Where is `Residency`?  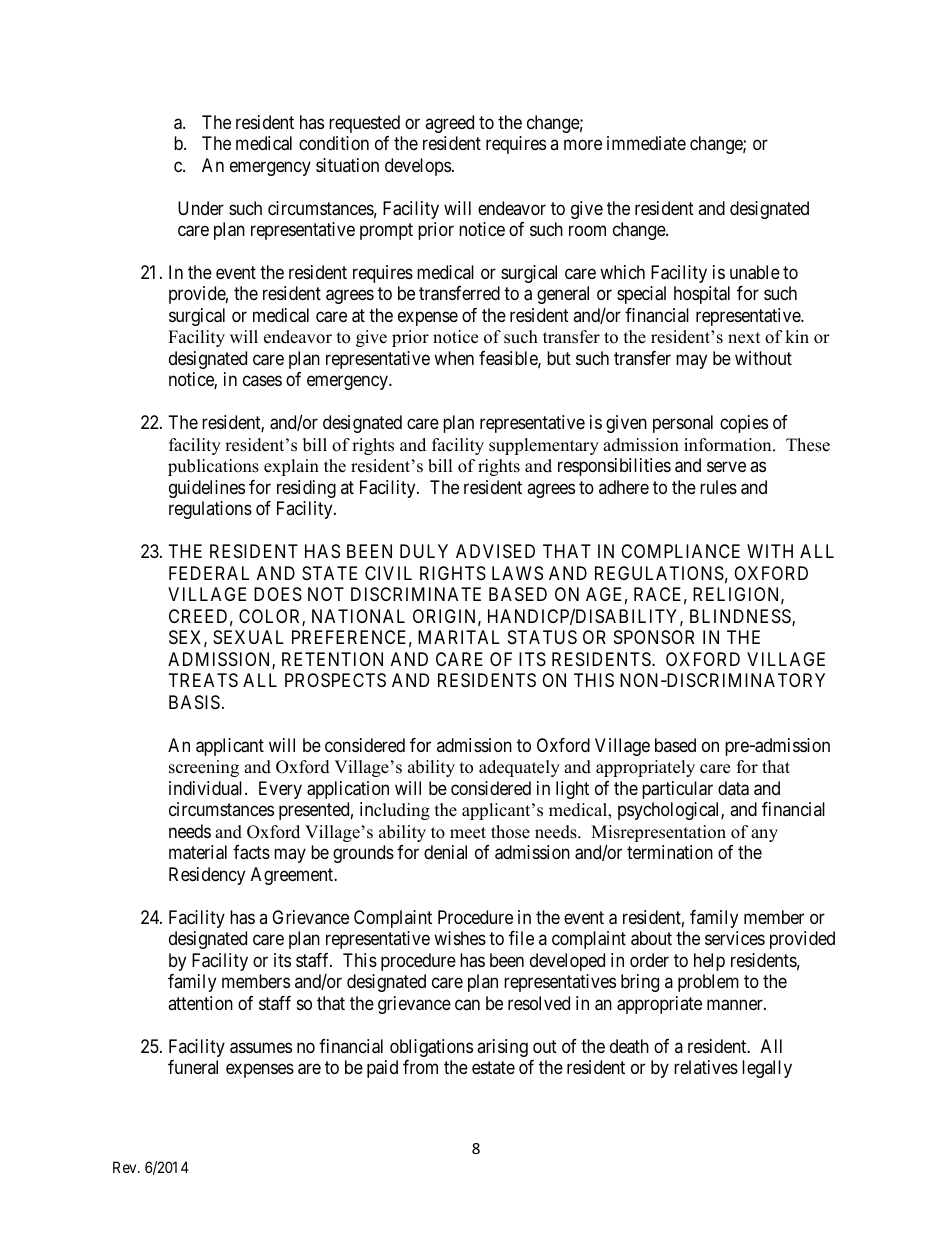
Residency is located at coordinates (207, 876).
